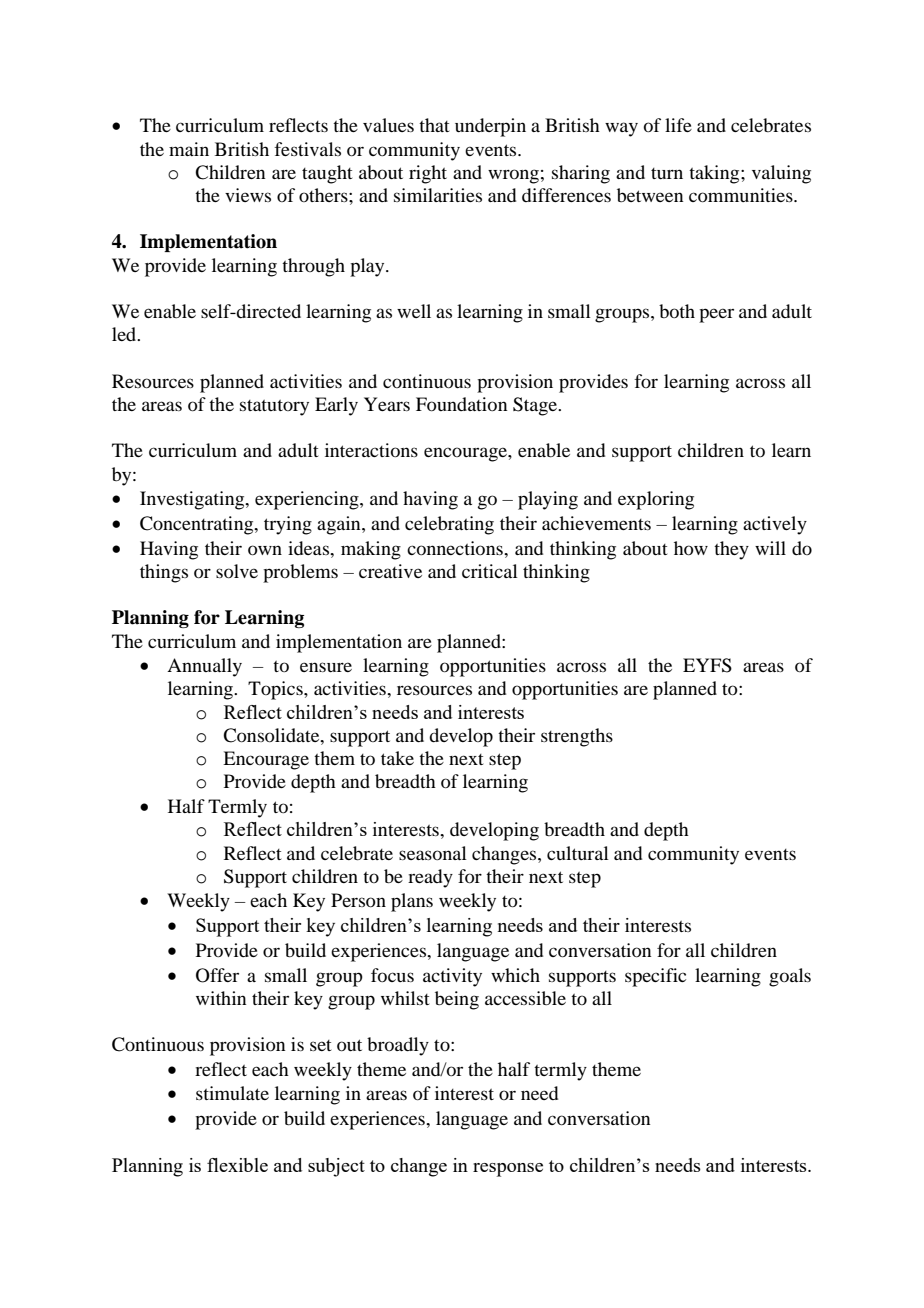 This screenshot has height=1308, width=924. I want to click on they, so click(731, 550).
